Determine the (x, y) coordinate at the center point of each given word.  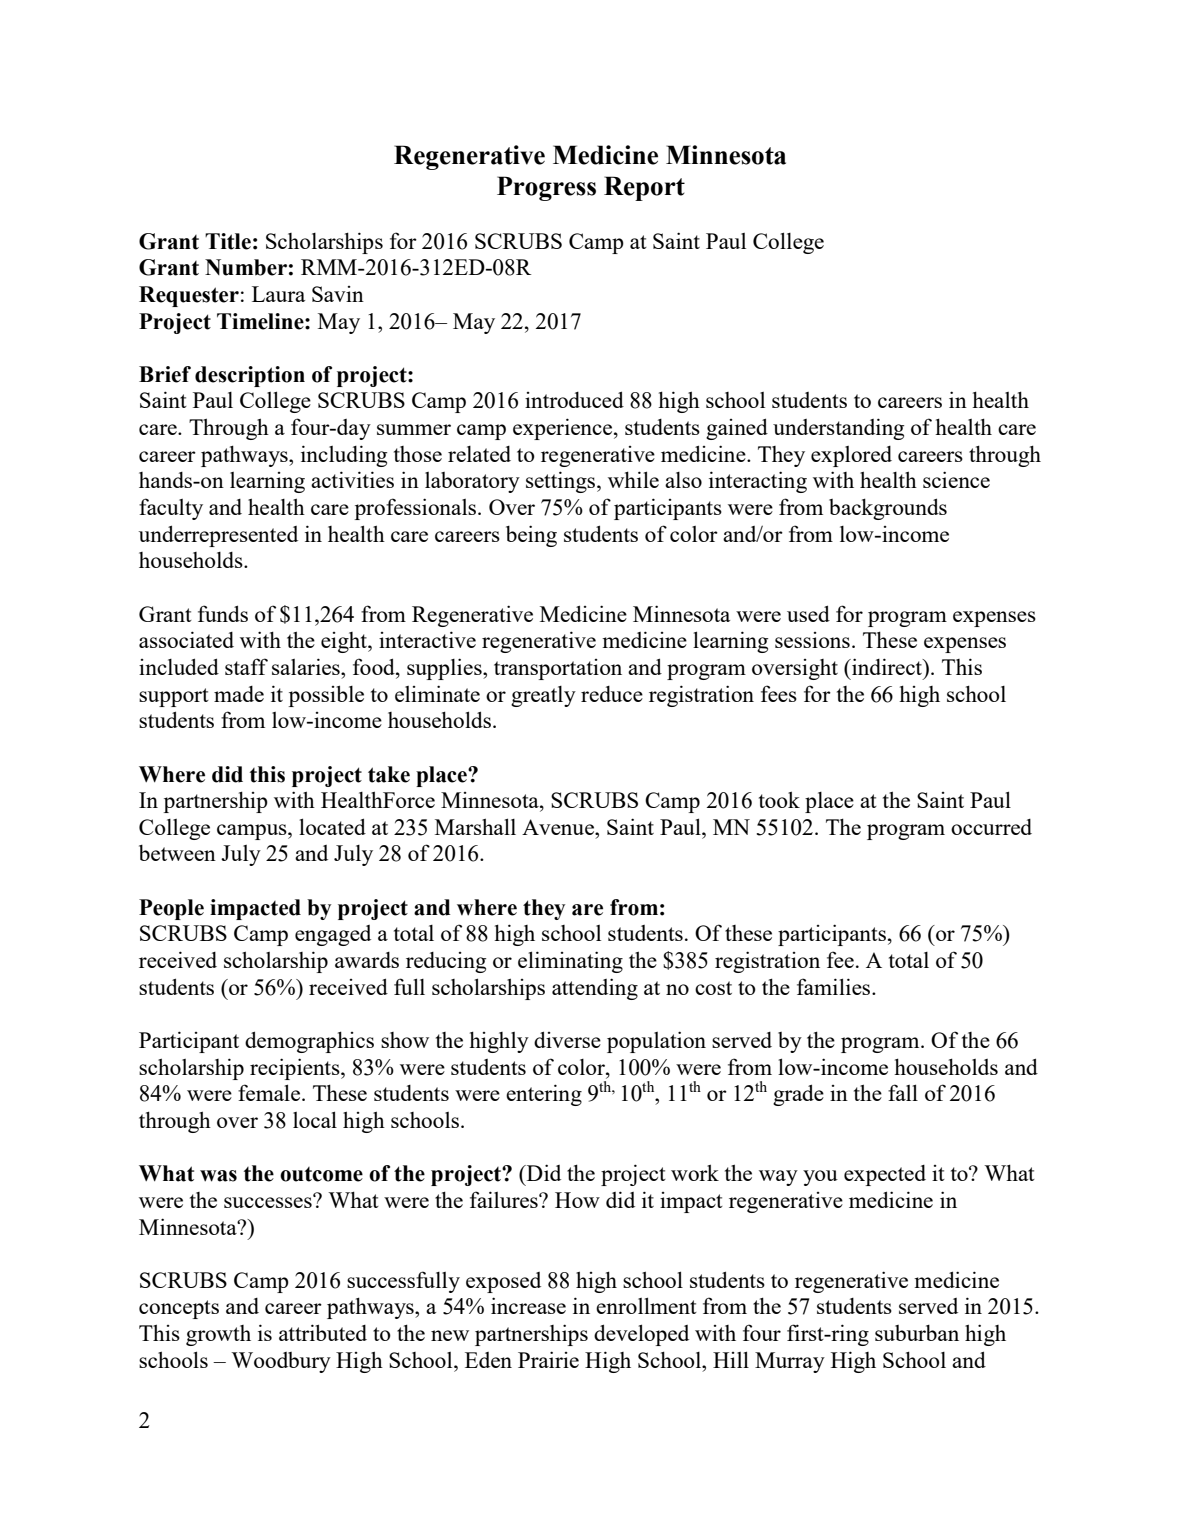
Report (644, 188)
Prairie (548, 1359)
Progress (546, 188)
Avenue (559, 827)
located (332, 826)
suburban (917, 1333)
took (779, 799)
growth (218, 1335)
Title (228, 241)
